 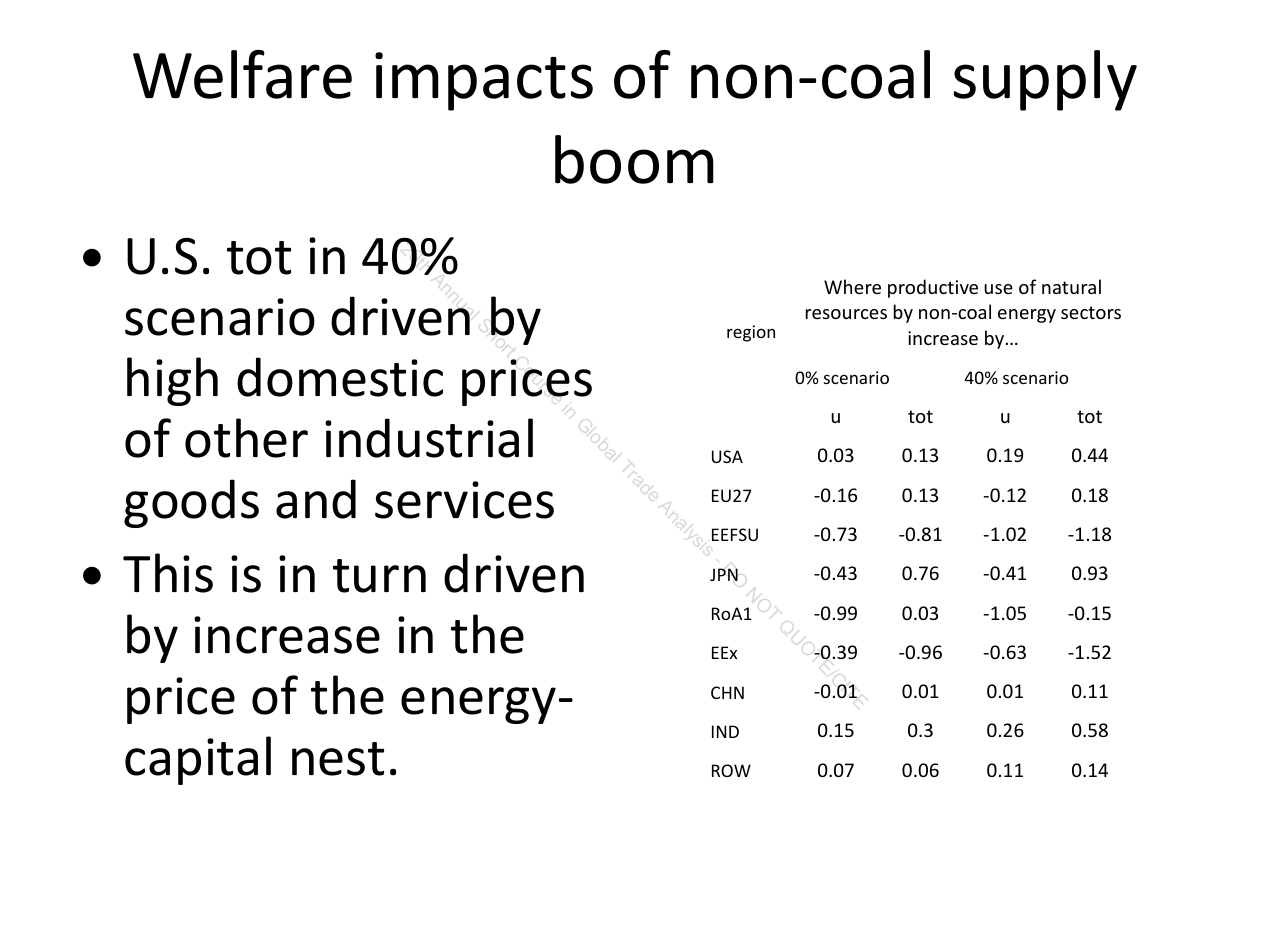 I want to click on impacts, so click(x=484, y=81).
